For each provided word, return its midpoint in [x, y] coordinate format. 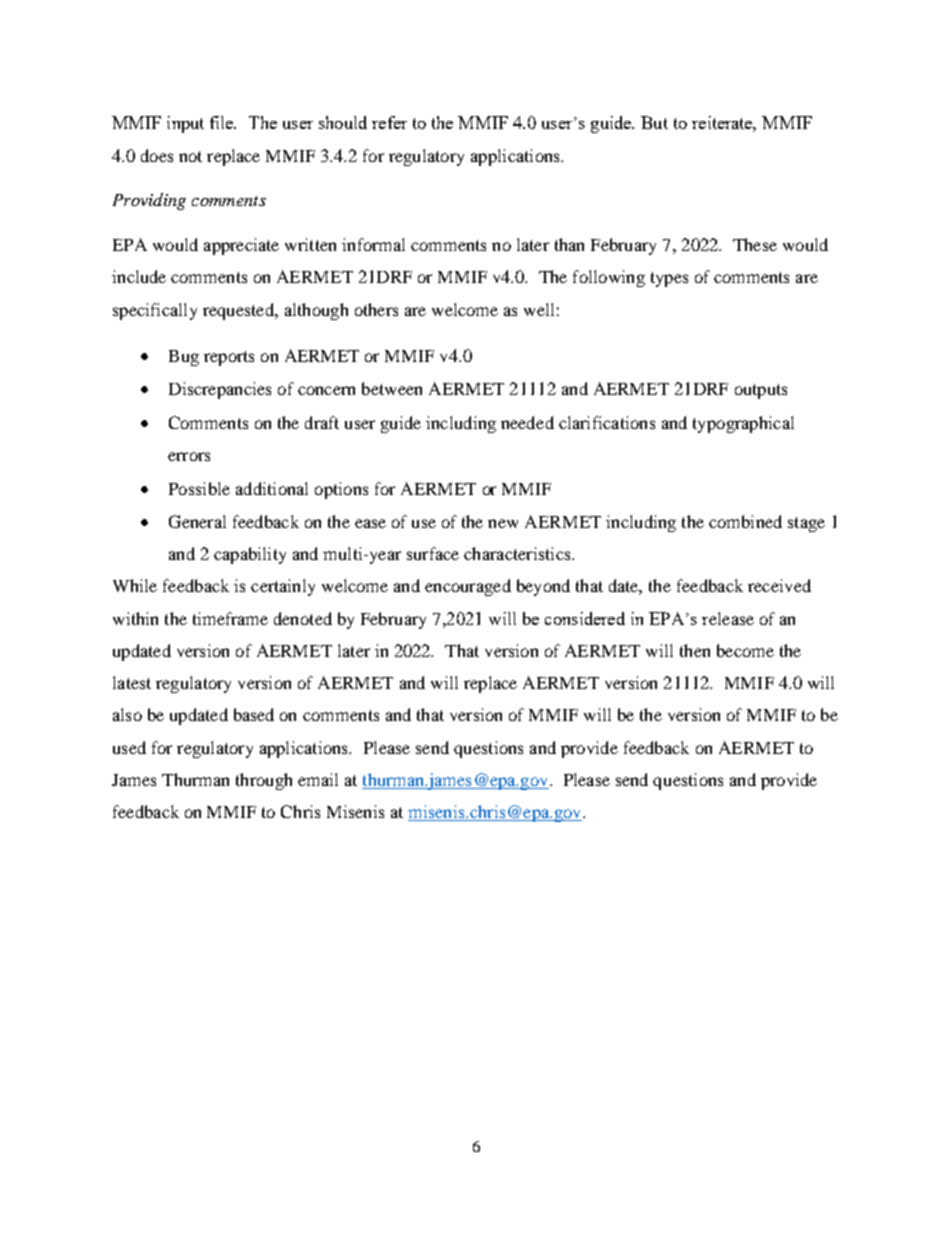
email [318, 779]
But [654, 122]
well [539, 309]
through [264, 781]
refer [389, 122]
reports [229, 358]
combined [745, 521]
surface [433, 553]
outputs [761, 391]
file [223, 122]
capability [250, 555]
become [745, 650]
